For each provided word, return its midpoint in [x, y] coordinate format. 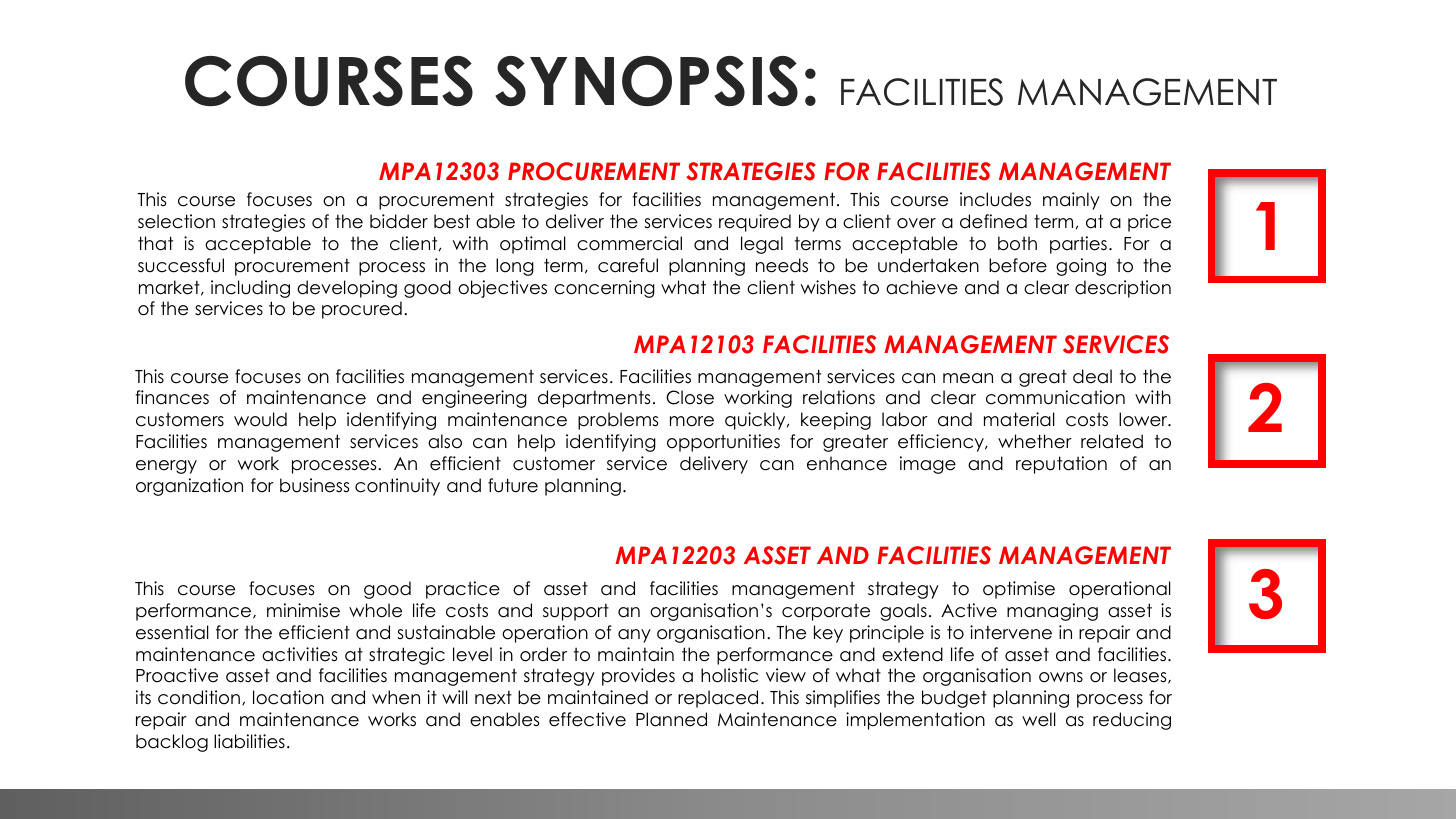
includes [995, 199]
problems [618, 421]
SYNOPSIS [646, 81]
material [1019, 419]
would [260, 419]
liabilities [249, 741]
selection [176, 221]
